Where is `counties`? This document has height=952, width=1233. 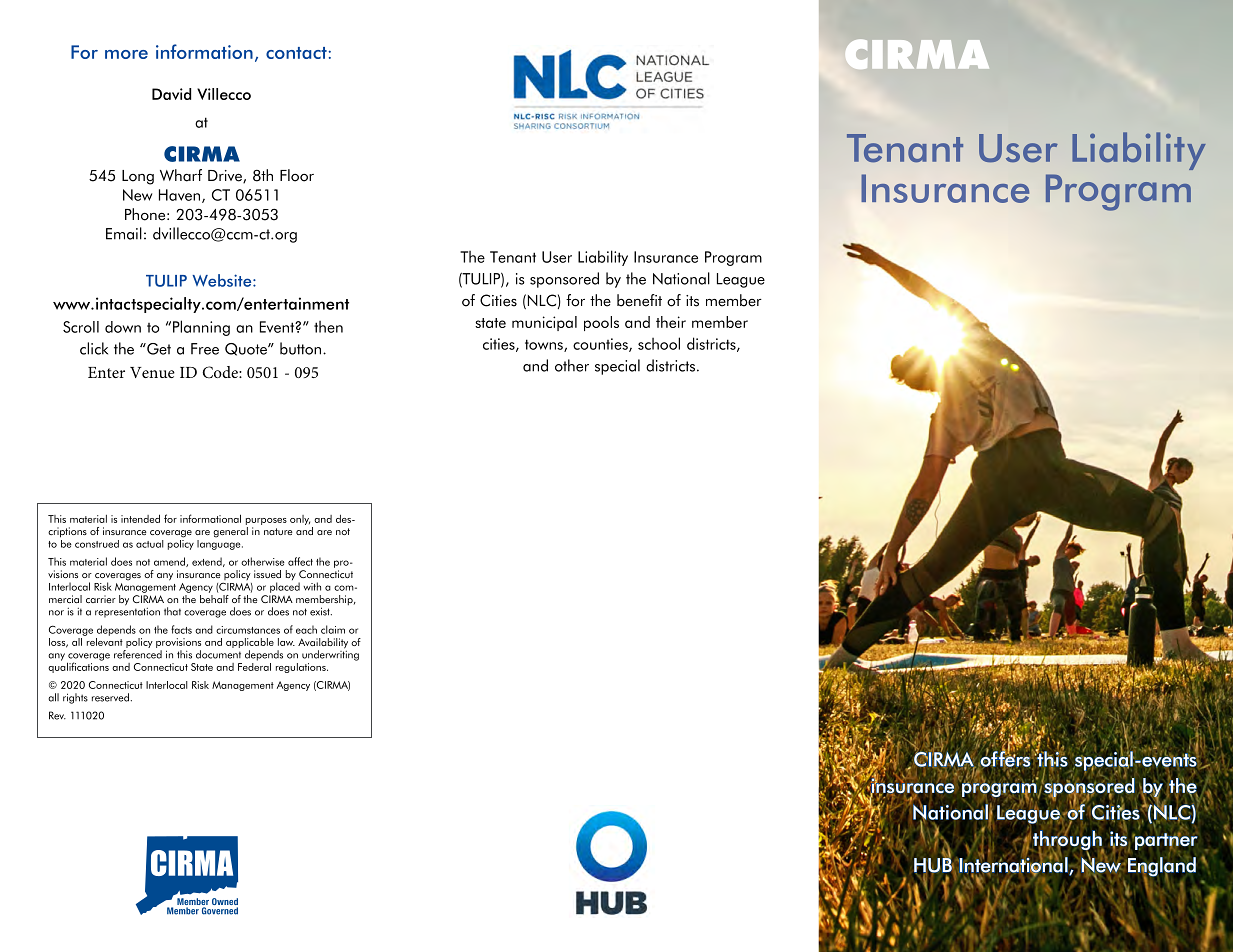
counties is located at coordinates (601, 345).
